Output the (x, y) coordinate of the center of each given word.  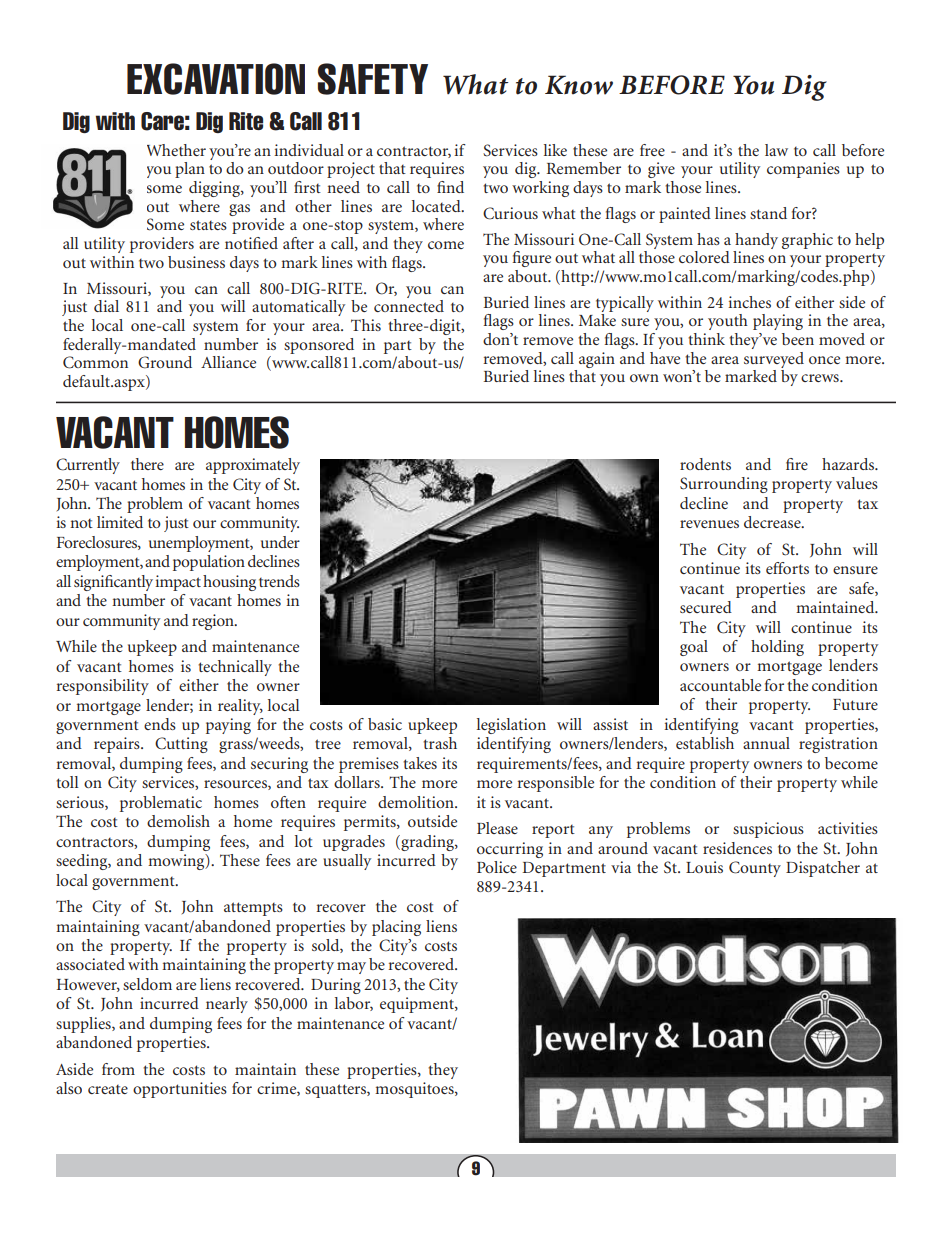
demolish (178, 821)
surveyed (774, 360)
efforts (787, 568)
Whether (176, 150)
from (118, 1069)
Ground (165, 362)
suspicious (768, 830)
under (280, 542)
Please (497, 828)
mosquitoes (415, 1090)
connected (409, 306)
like (555, 150)
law (776, 150)
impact (178, 583)
